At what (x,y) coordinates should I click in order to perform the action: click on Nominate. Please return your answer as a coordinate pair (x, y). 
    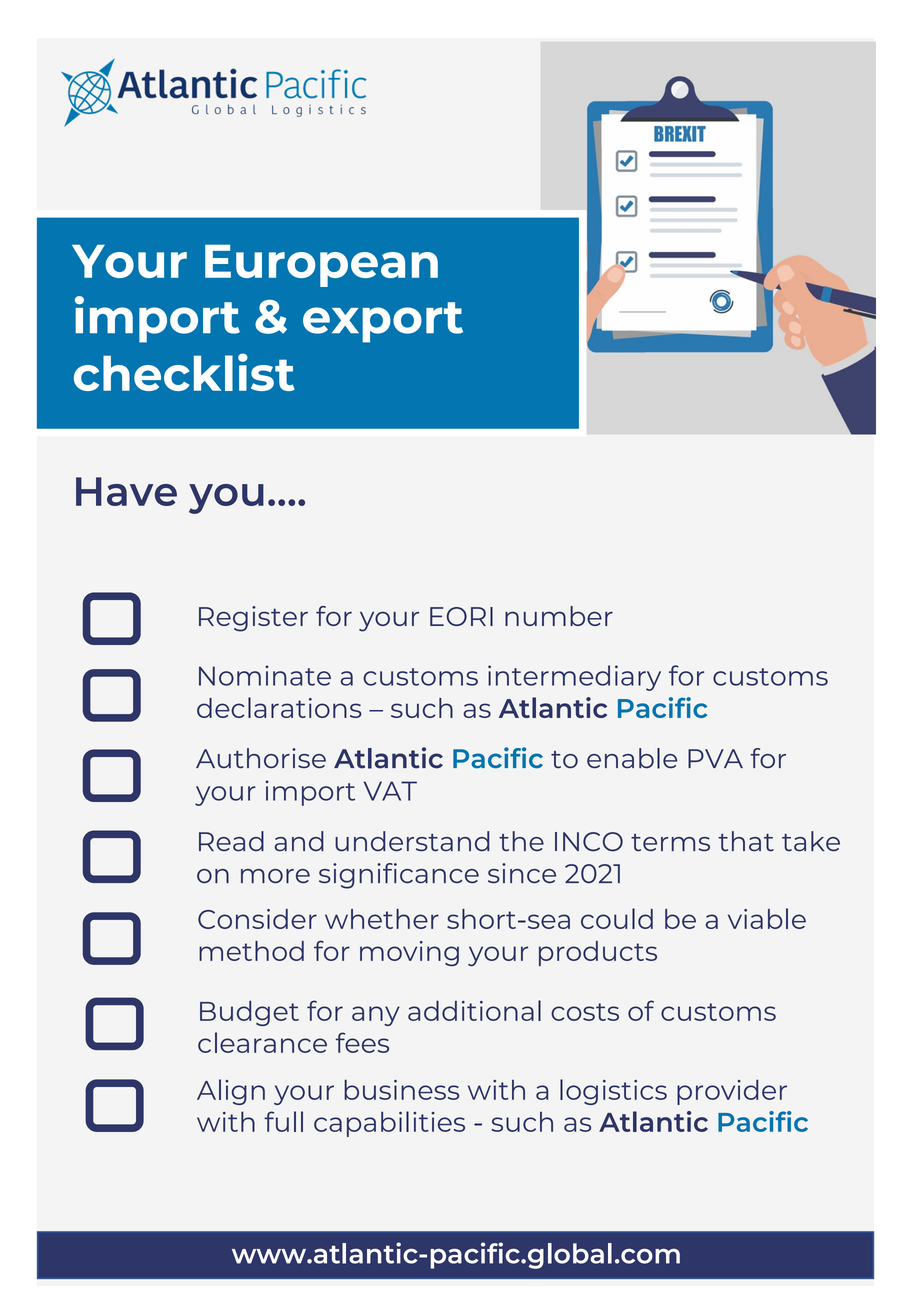
    Looking at the image, I should click on (265, 675).
